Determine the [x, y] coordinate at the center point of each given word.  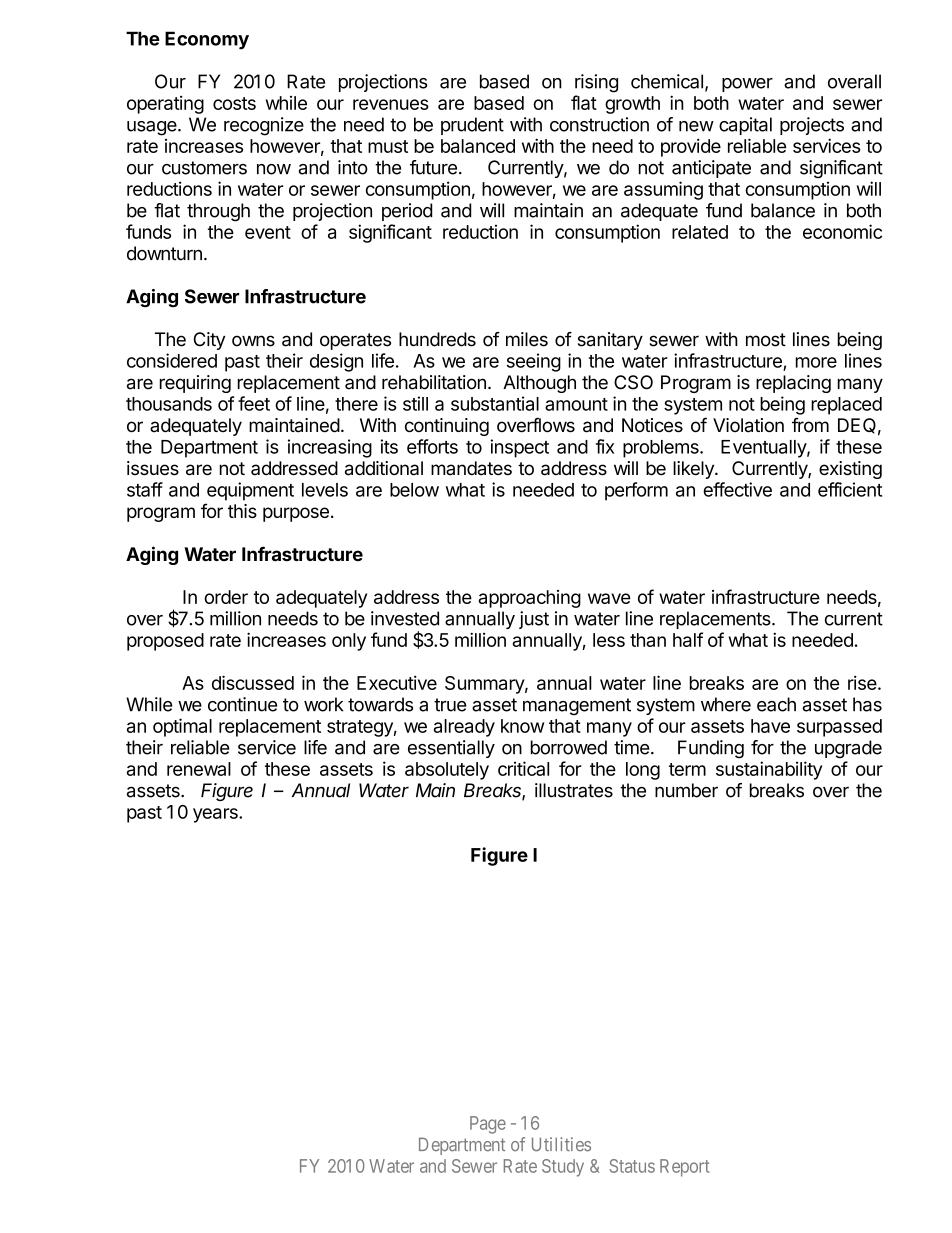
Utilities [561, 1144]
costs [234, 103]
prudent [472, 126]
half [688, 639]
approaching [529, 599]
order [226, 597]
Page [488, 1125]
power [747, 85]
